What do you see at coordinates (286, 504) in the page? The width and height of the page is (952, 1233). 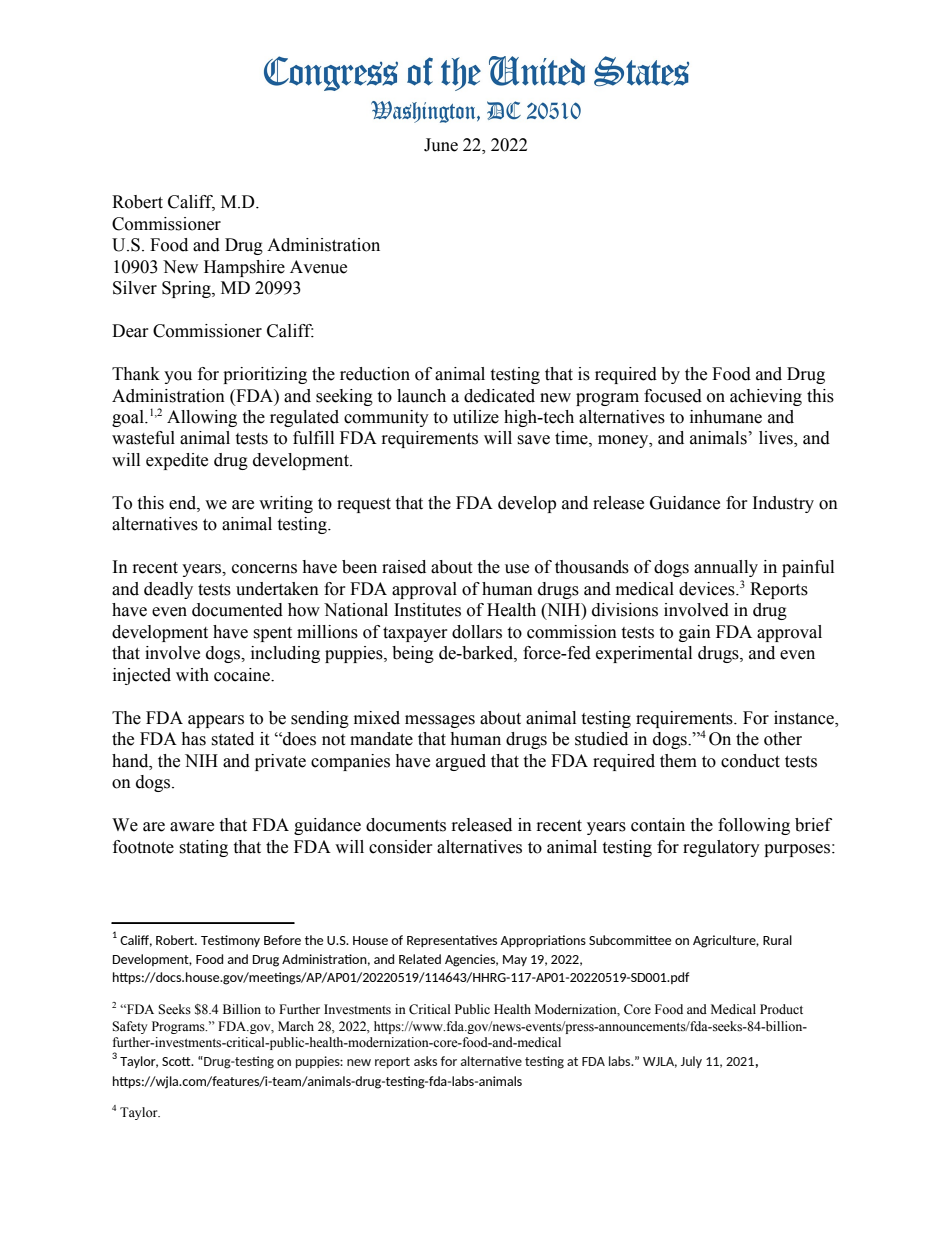 I see `writing` at bounding box center [286, 504].
